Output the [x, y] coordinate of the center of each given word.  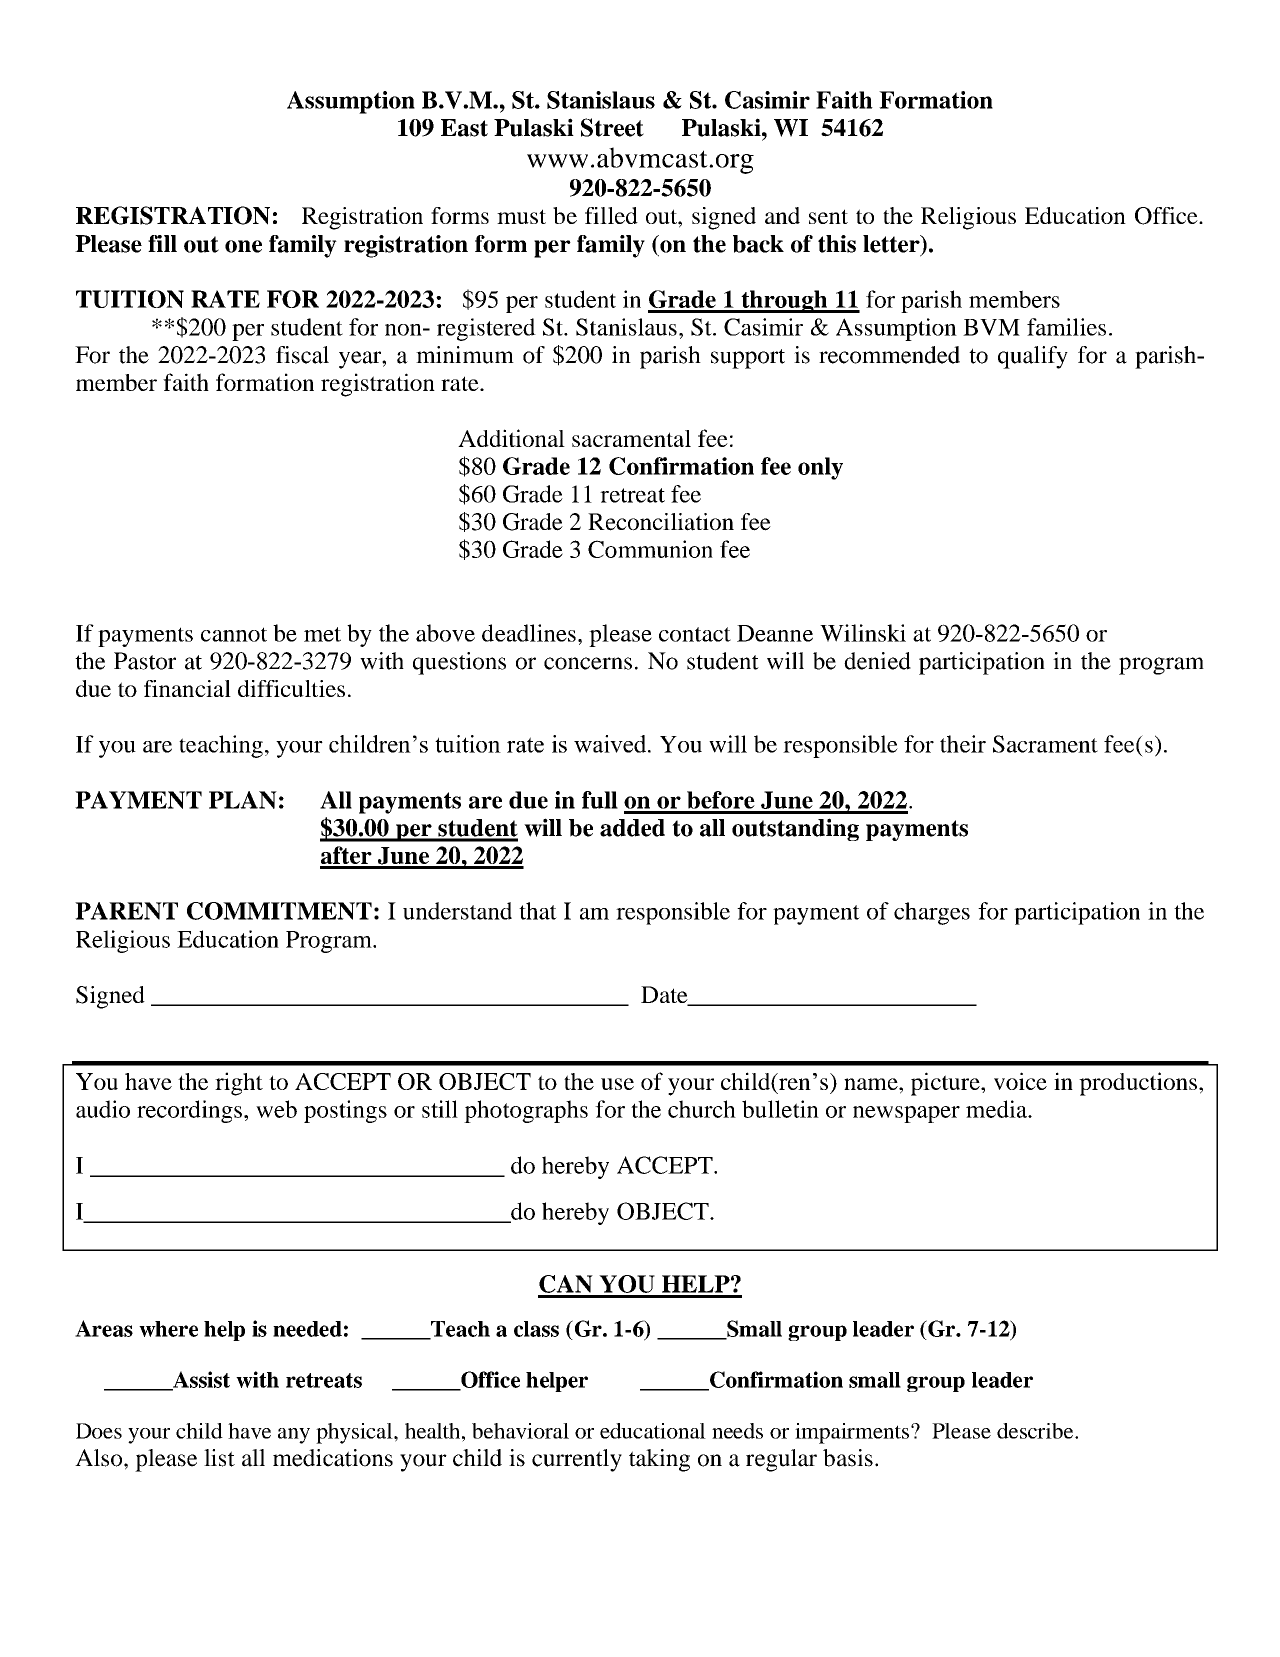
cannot [234, 634]
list [219, 1458]
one [243, 246]
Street [612, 127]
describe [1036, 1431]
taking [659, 1460]
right [239, 1084]
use [617, 1084]
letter [892, 245]
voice [1020, 1081]
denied [877, 661]
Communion [650, 549]
